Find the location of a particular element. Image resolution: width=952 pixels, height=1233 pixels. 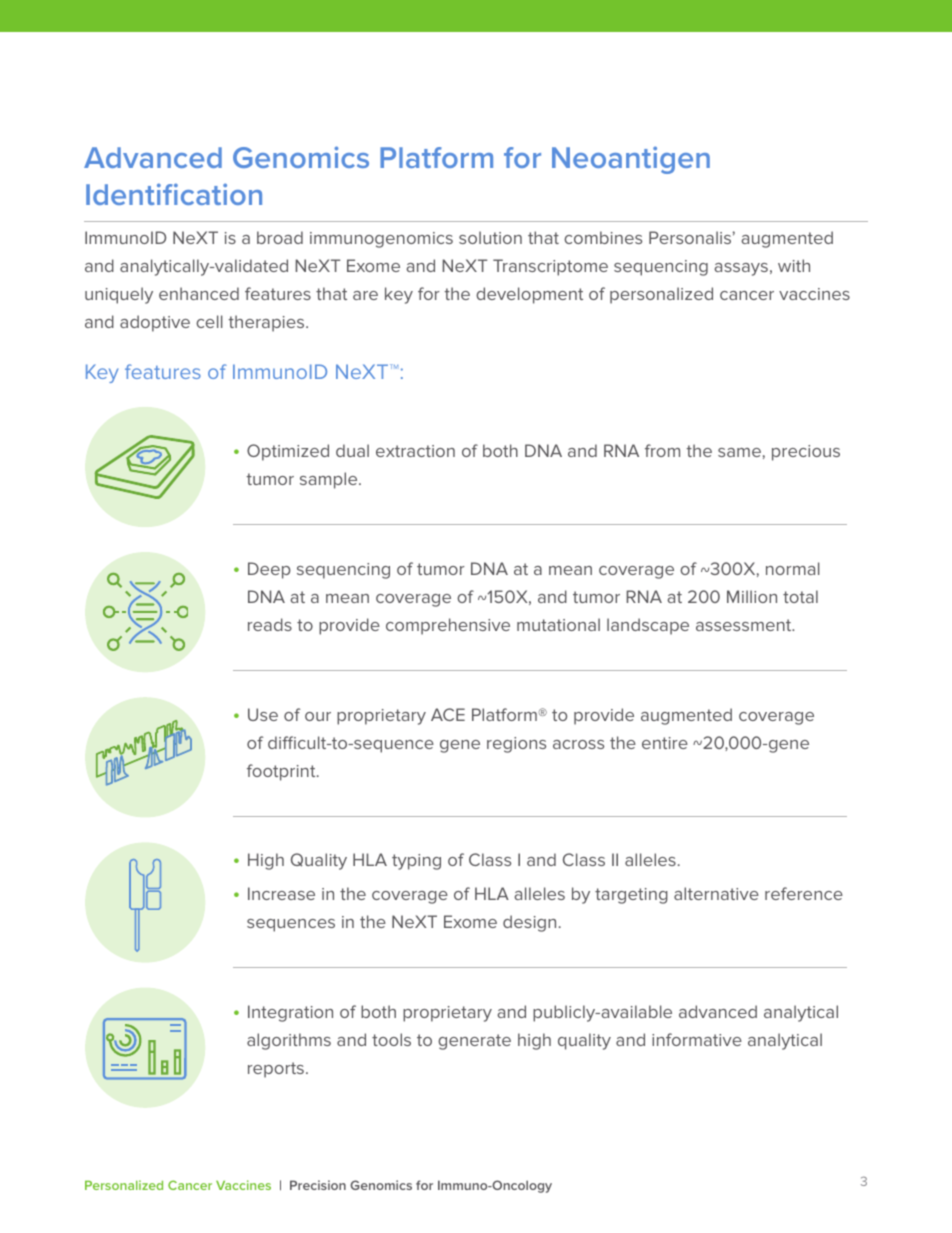

extraction is located at coordinates (415, 451).
